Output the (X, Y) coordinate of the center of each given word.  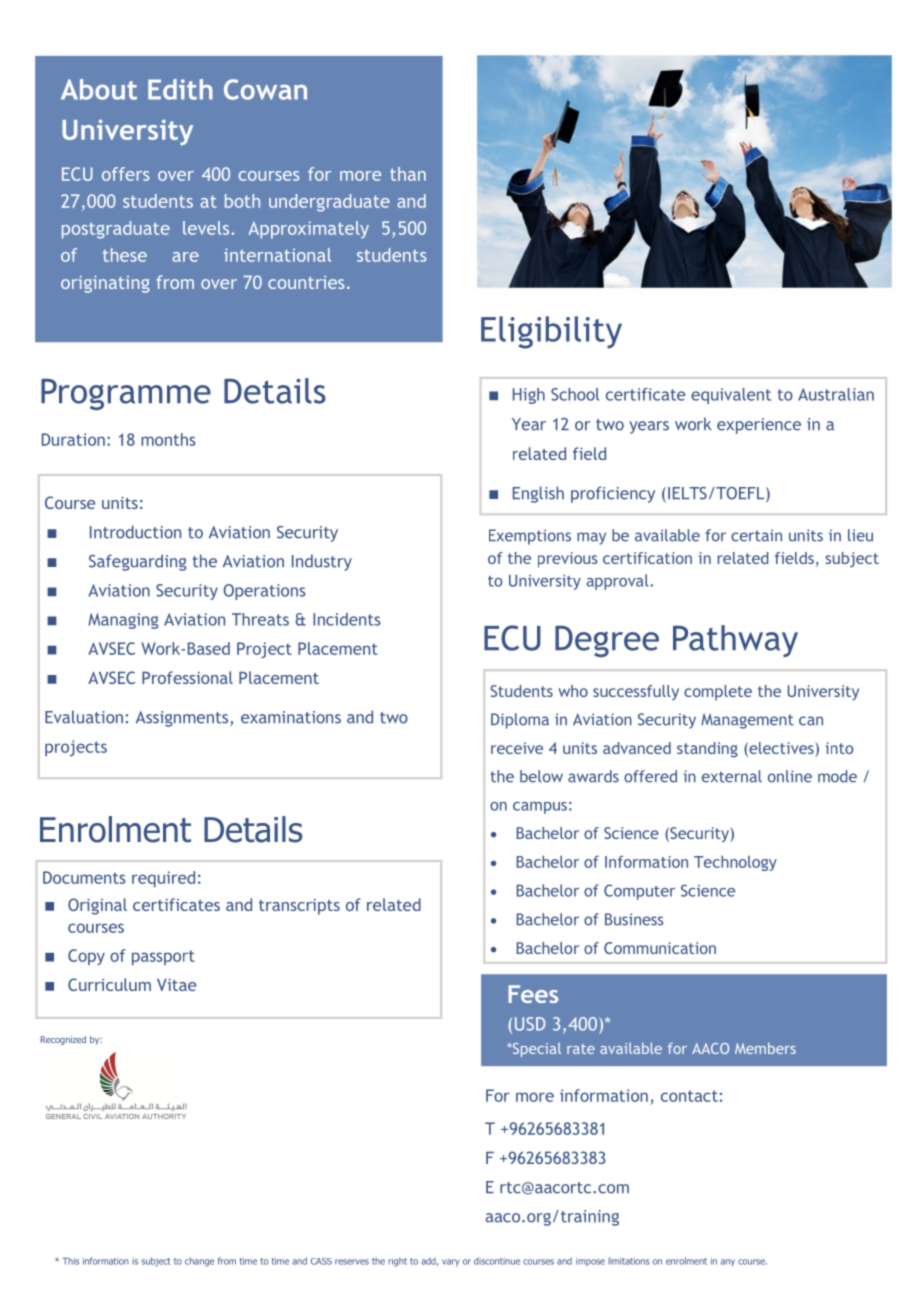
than (408, 174)
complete (718, 693)
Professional (187, 677)
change (199, 1262)
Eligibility (551, 332)
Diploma (520, 721)
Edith (180, 89)
